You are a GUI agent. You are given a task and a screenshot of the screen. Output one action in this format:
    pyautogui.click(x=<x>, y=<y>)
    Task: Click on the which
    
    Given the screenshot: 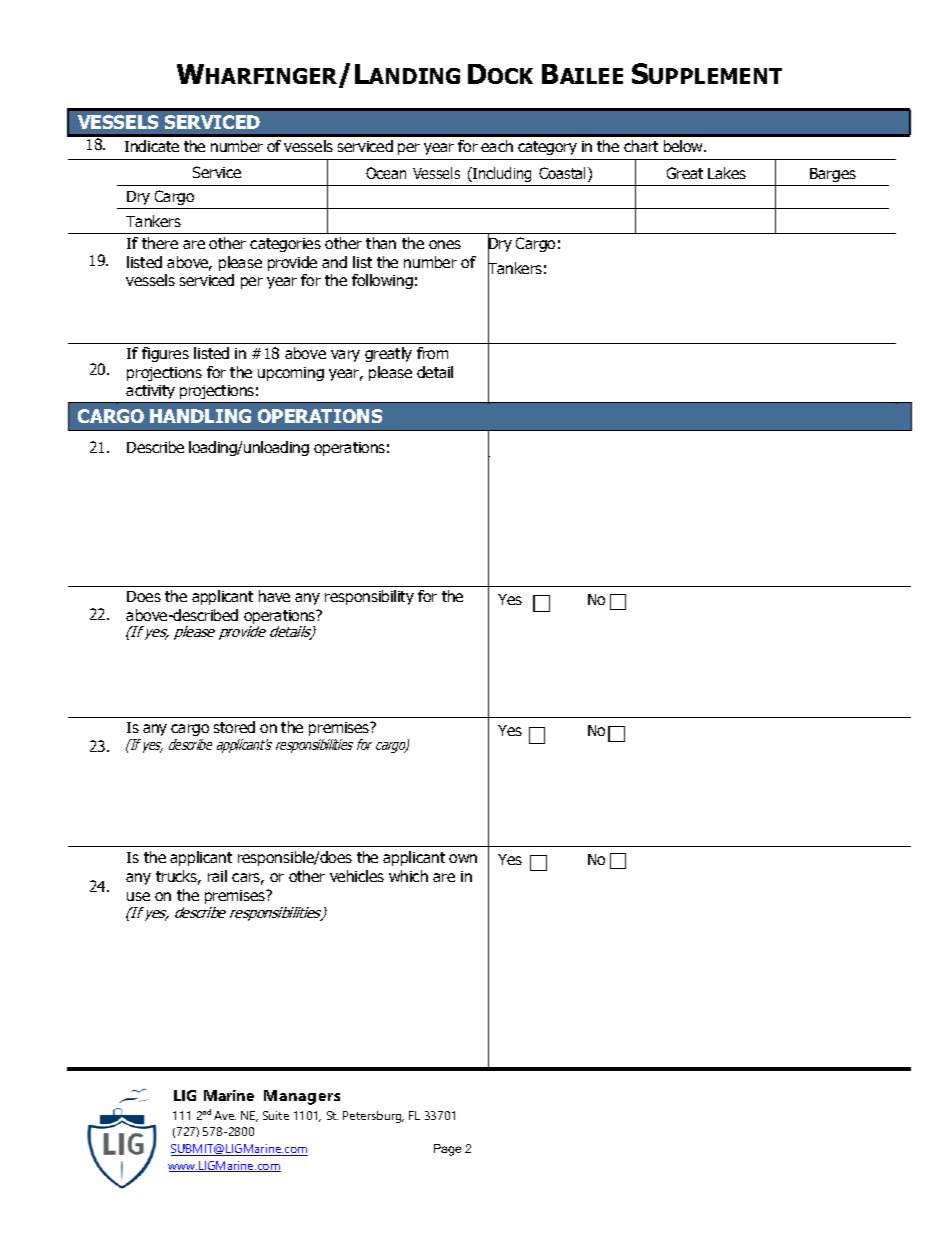 What is the action you would take?
    pyautogui.click(x=408, y=876)
